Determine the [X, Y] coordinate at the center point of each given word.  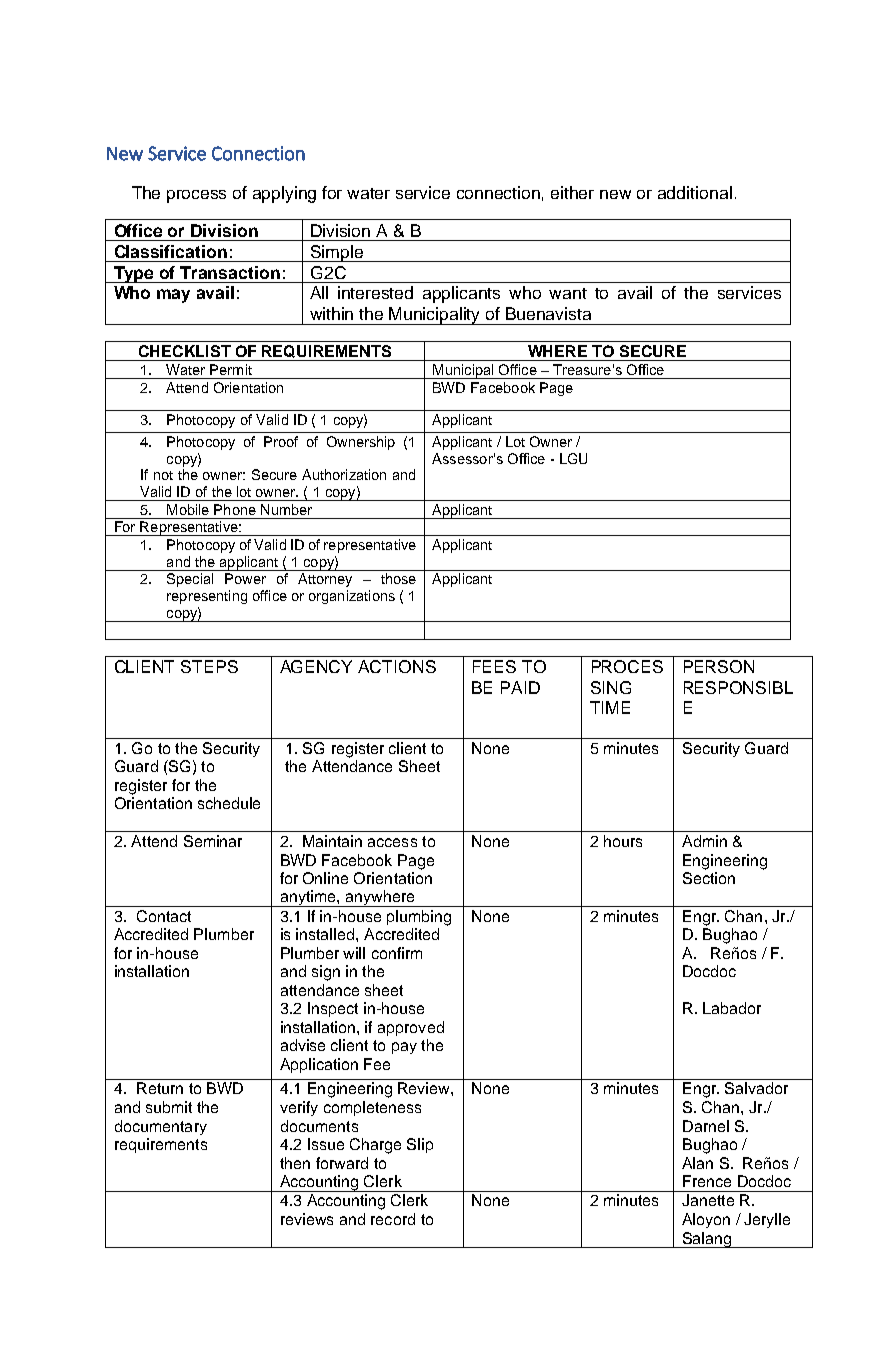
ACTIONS [397, 666]
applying [284, 194]
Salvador [756, 1088]
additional [695, 192]
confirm [397, 953]
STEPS [209, 666]
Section [709, 878]
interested [375, 292]
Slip [420, 1145]
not [163, 475]
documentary [161, 1127]
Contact [164, 916]
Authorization [344, 474]
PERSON [719, 666]
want [568, 293]
